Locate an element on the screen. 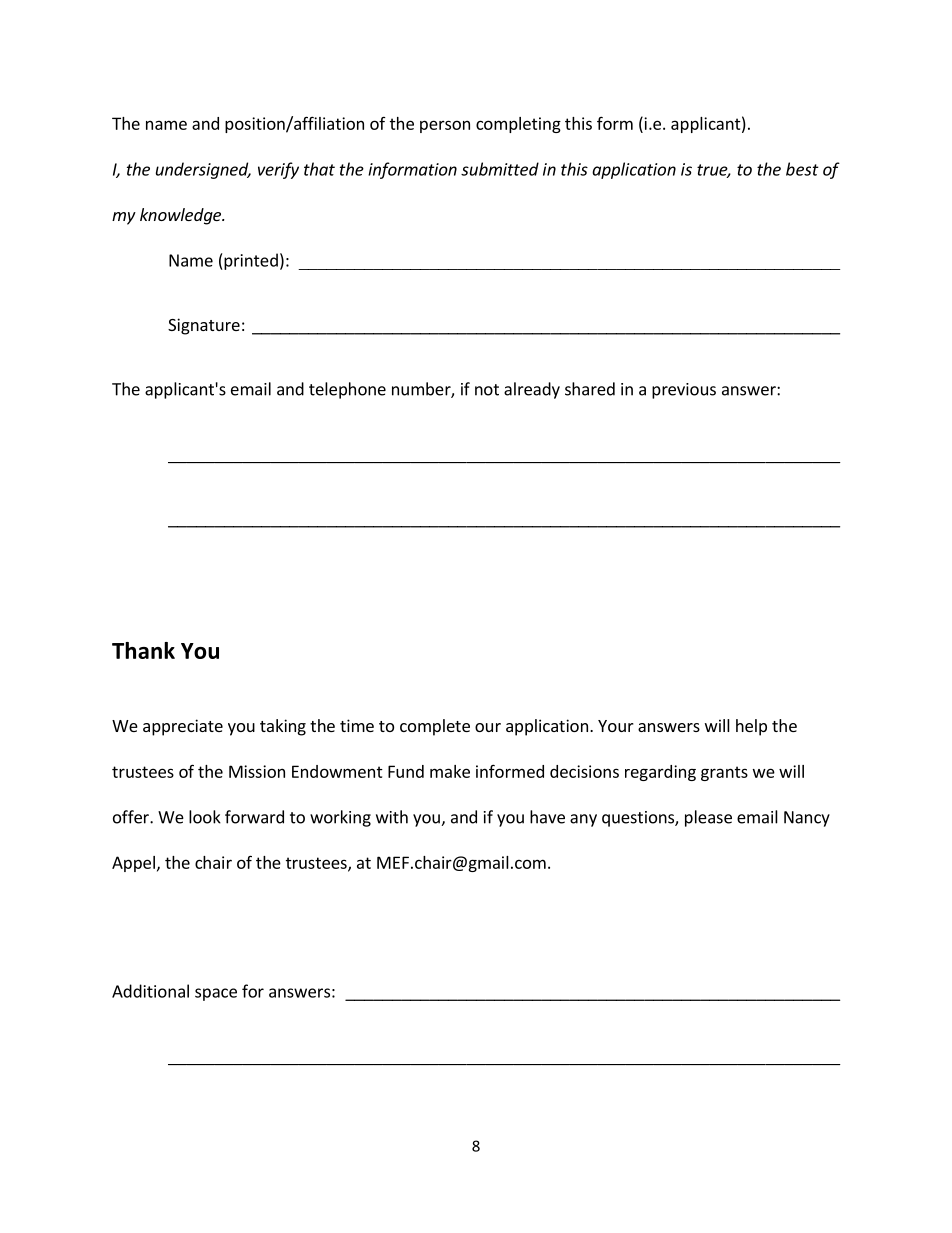 This screenshot has width=952, height=1233. with is located at coordinates (392, 817).
